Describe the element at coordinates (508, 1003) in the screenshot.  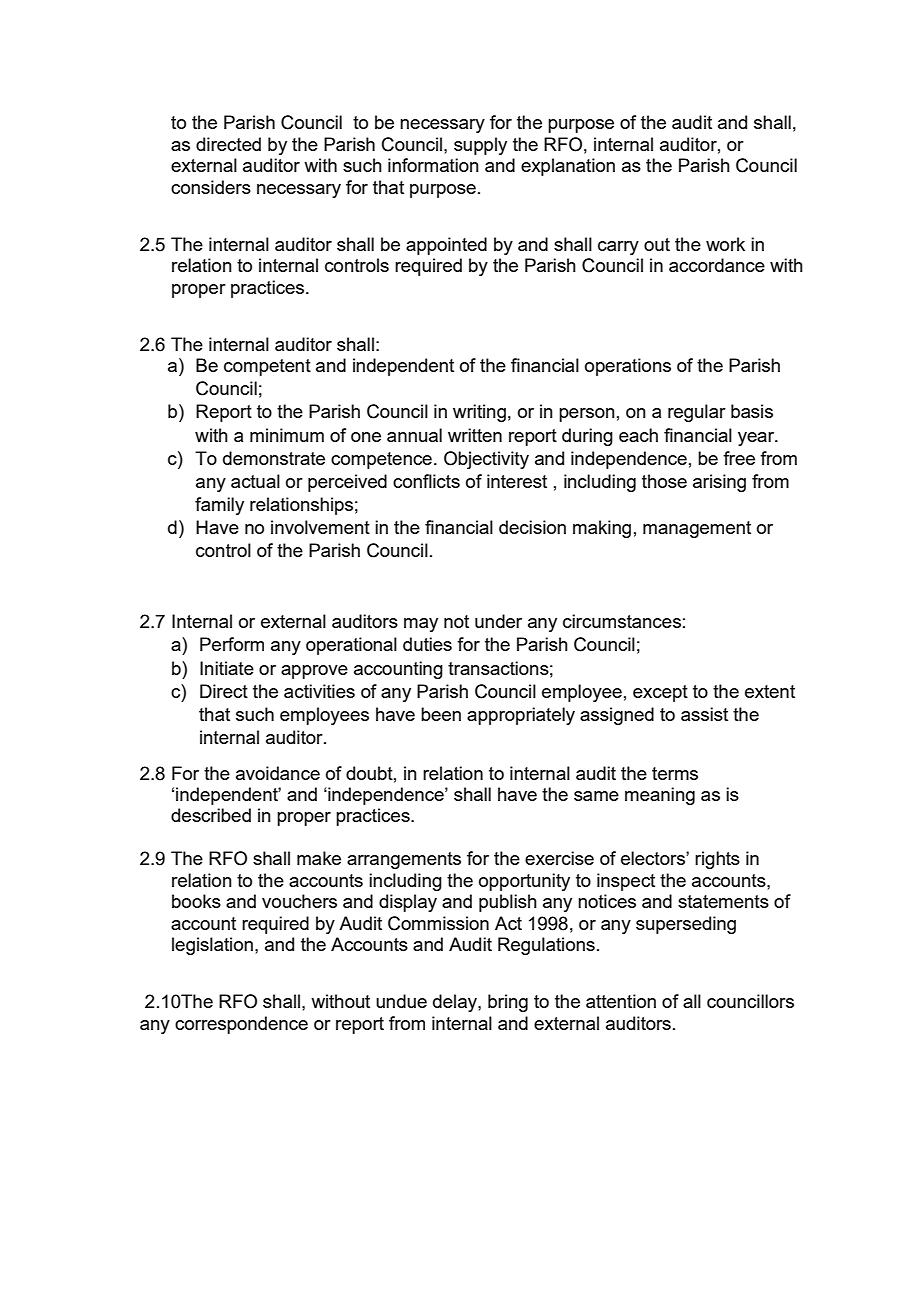
I see `bring` at that location.
